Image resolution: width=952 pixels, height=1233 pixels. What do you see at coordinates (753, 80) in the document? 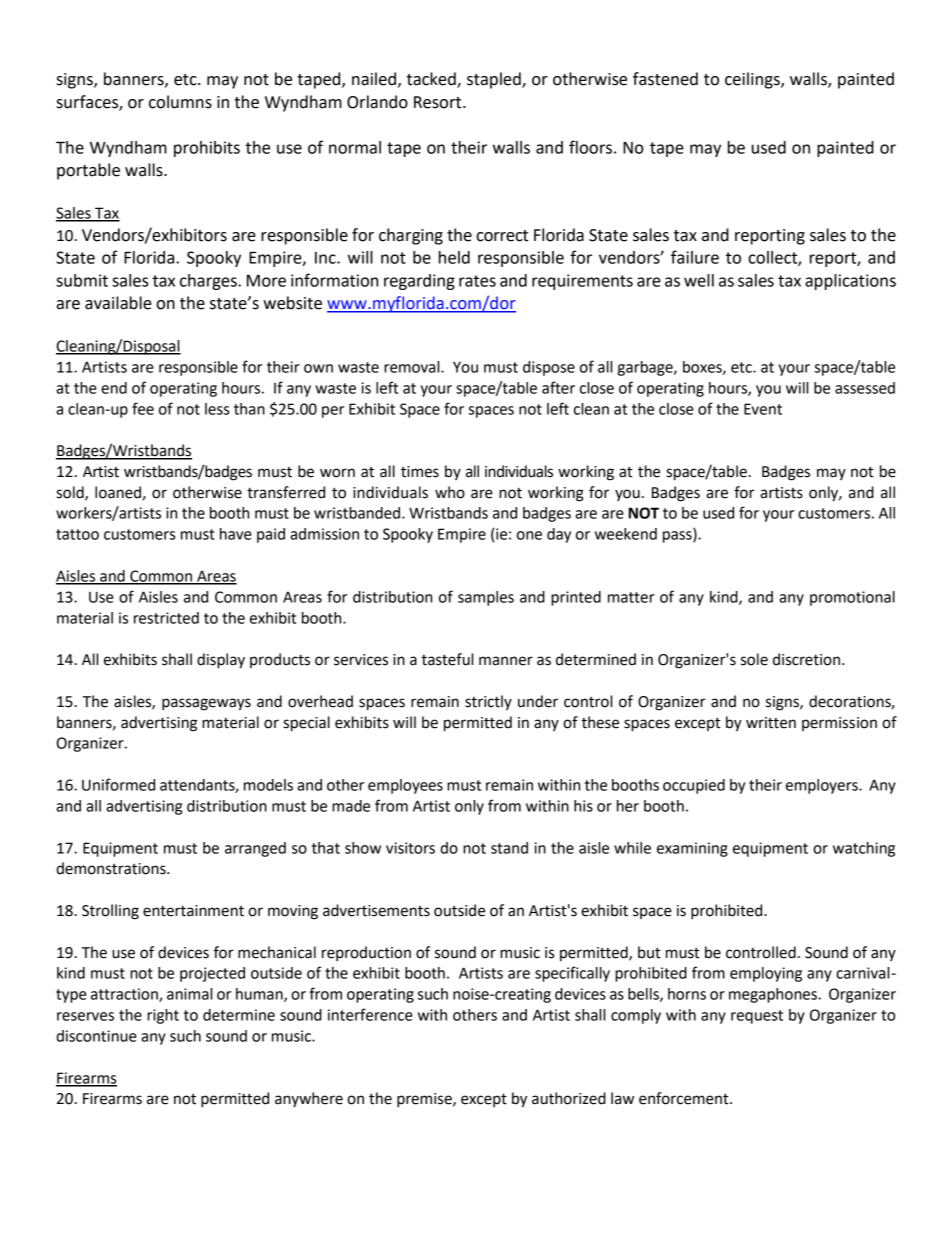
I see `ceilings` at bounding box center [753, 80].
